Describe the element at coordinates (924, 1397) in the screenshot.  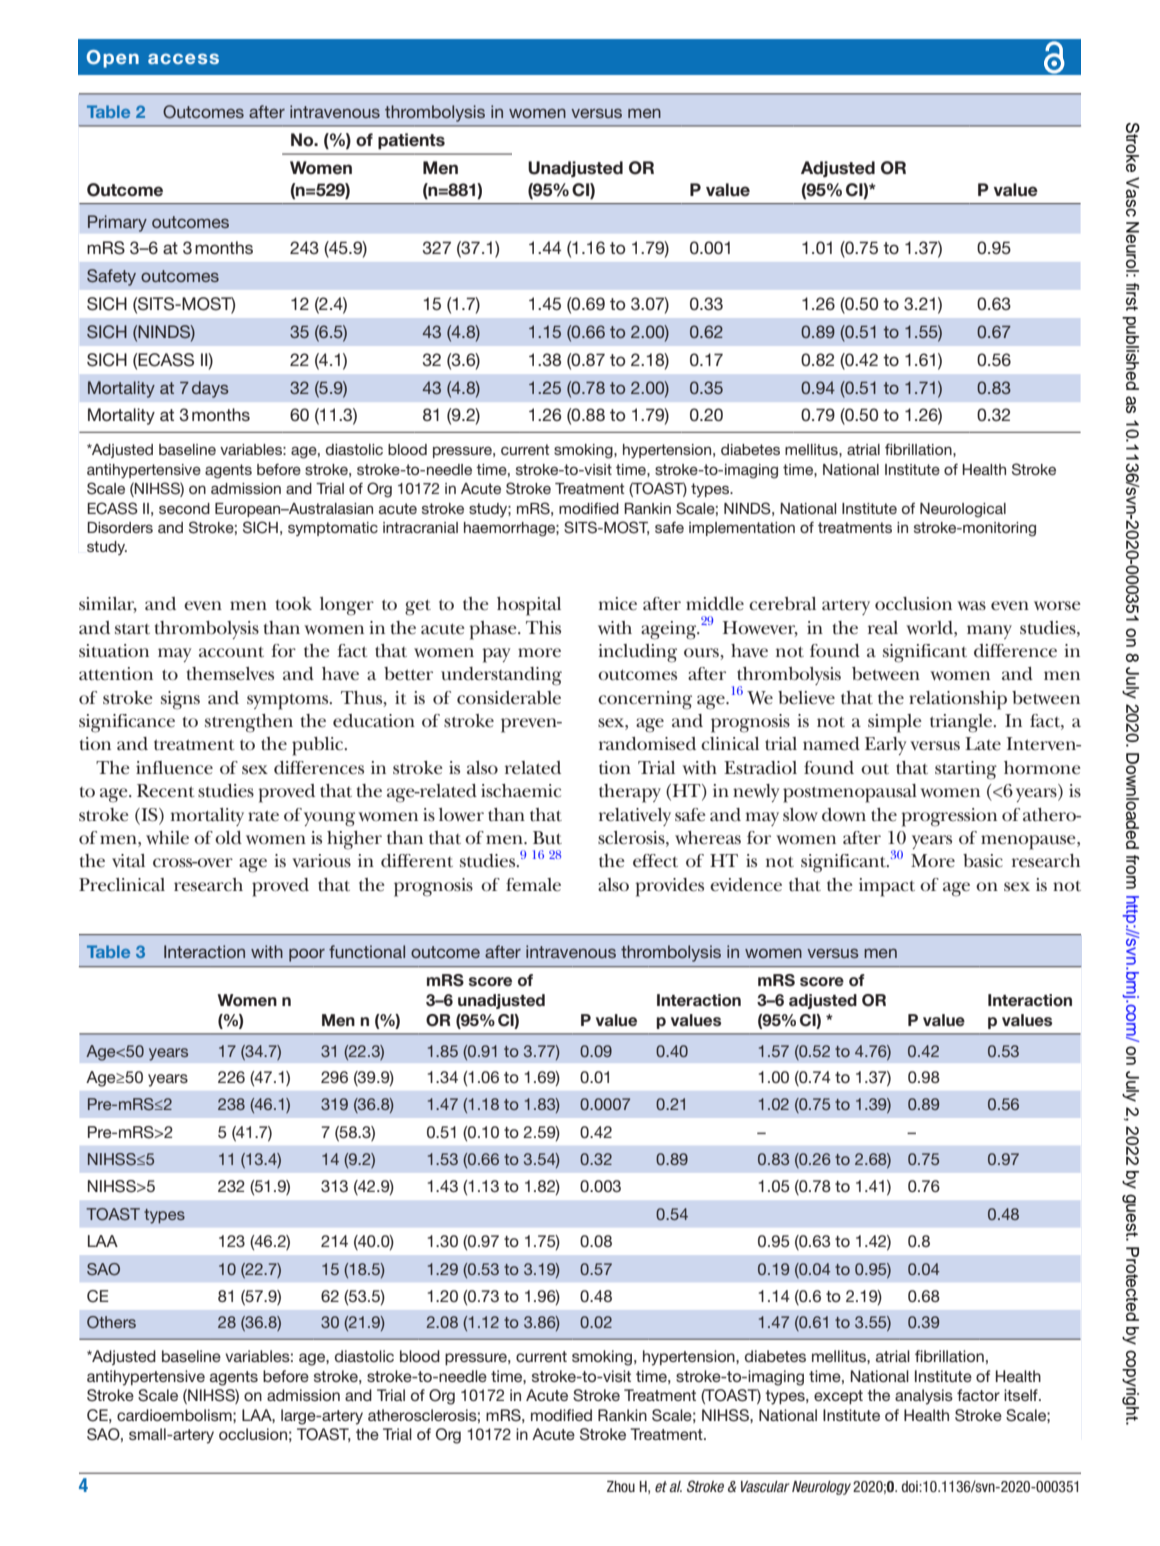
I see `analysis` at that location.
